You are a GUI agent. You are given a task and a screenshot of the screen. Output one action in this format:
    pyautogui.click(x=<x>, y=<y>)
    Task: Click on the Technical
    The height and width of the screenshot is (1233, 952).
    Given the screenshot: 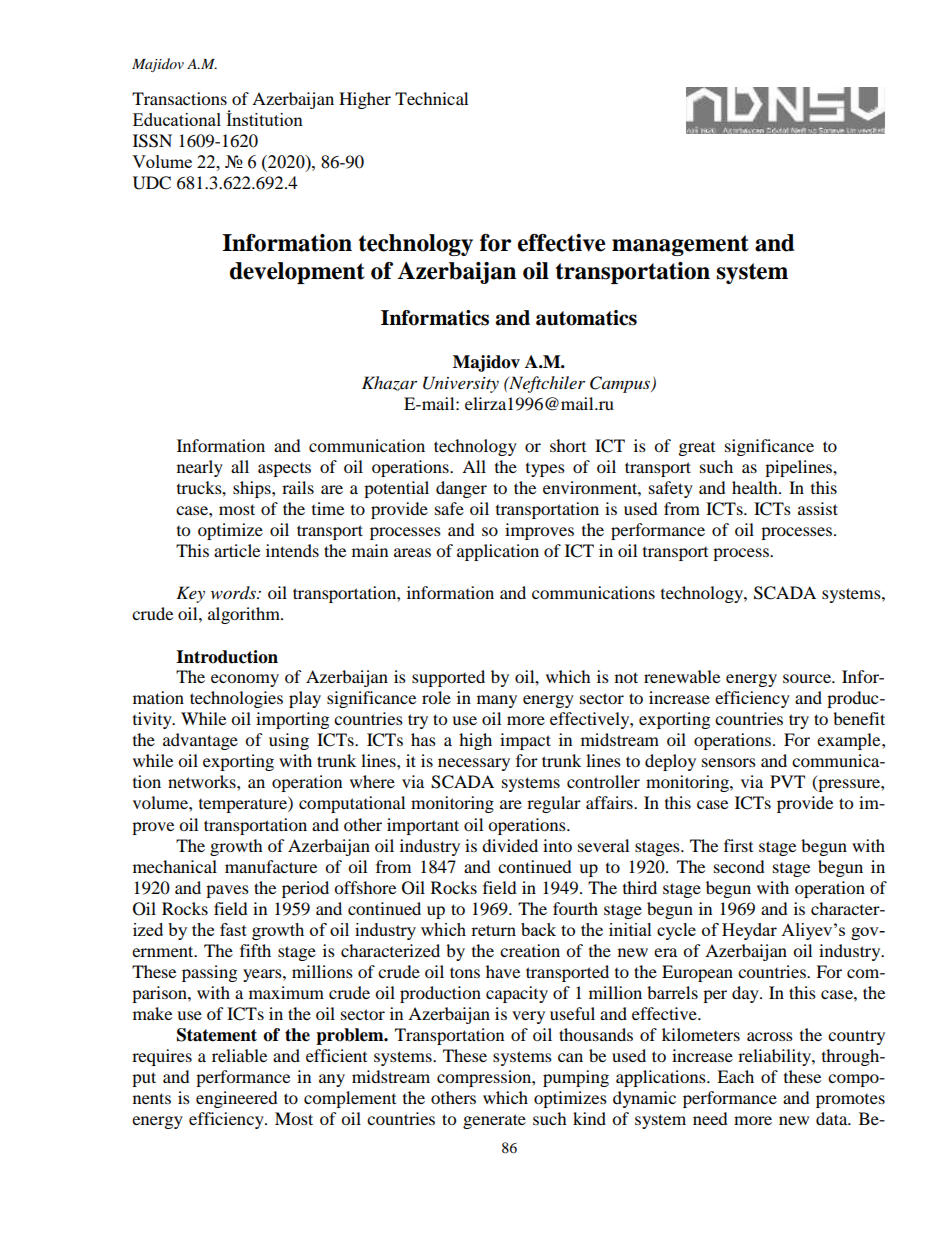 What is the action you would take?
    pyautogui.click(x=431, y=98)
